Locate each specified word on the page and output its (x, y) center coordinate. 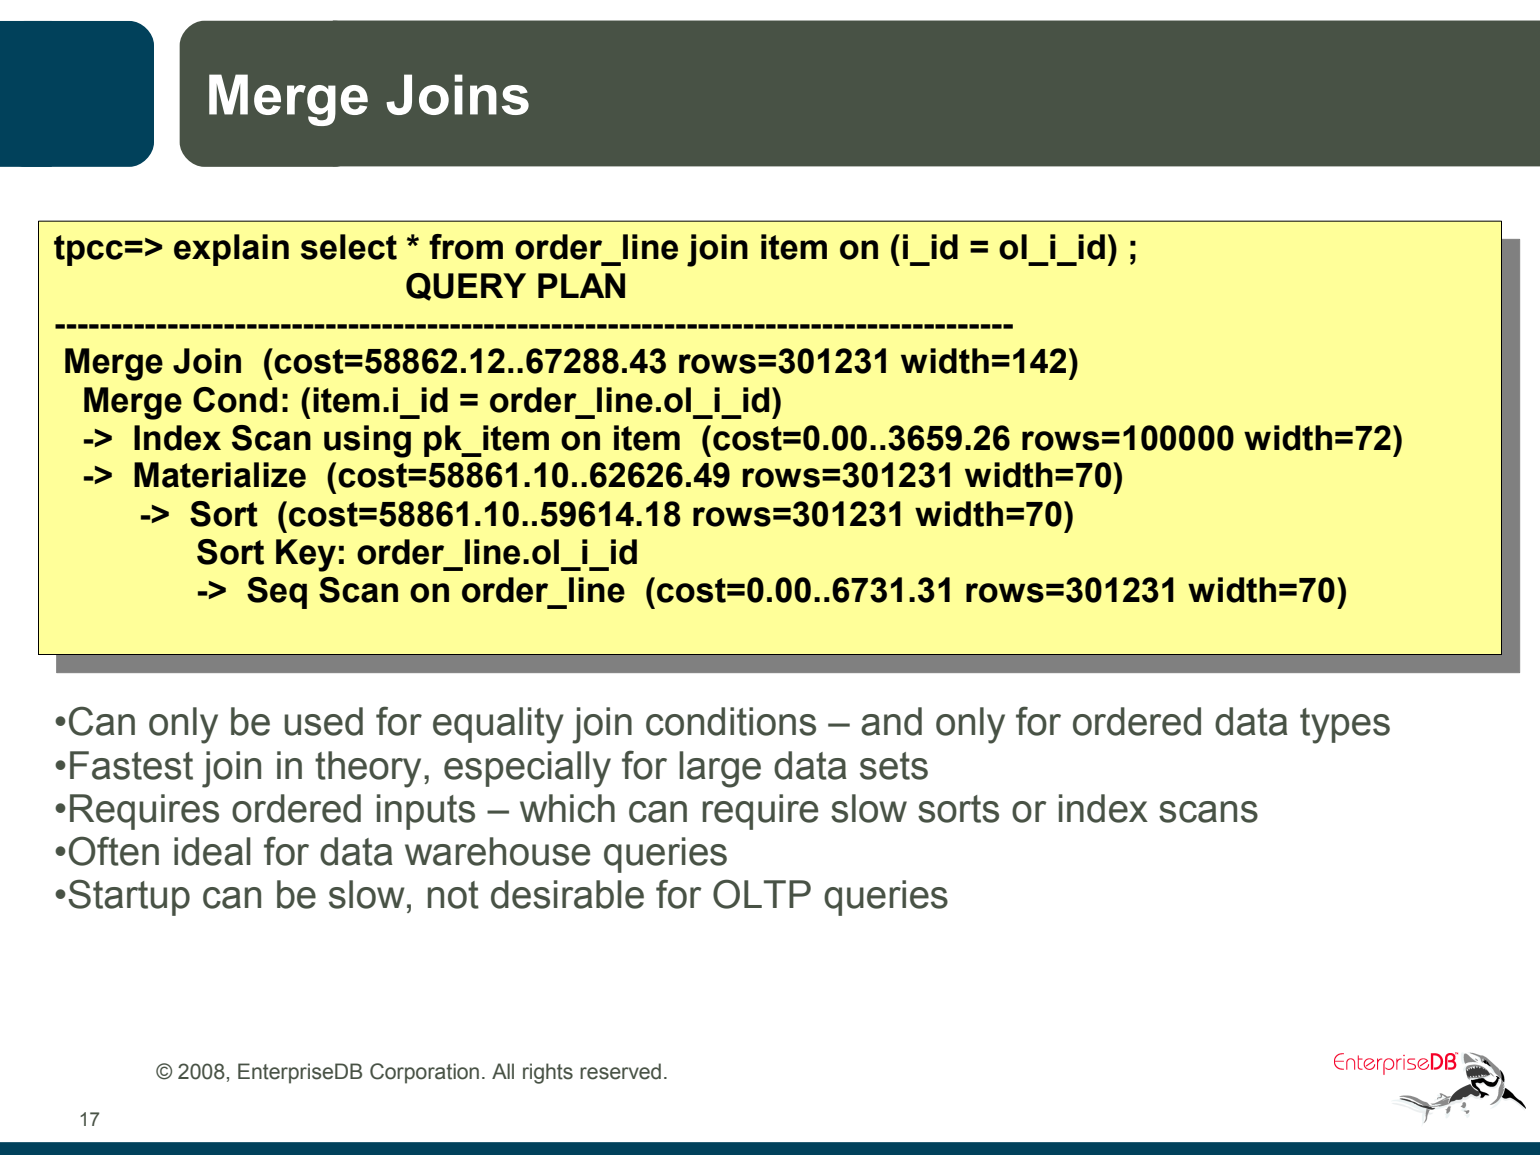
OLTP (762, 894)
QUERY (466, 287)
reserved (620, 1071)
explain (231, 250)
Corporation (424, 1073)
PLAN (581, 285)
